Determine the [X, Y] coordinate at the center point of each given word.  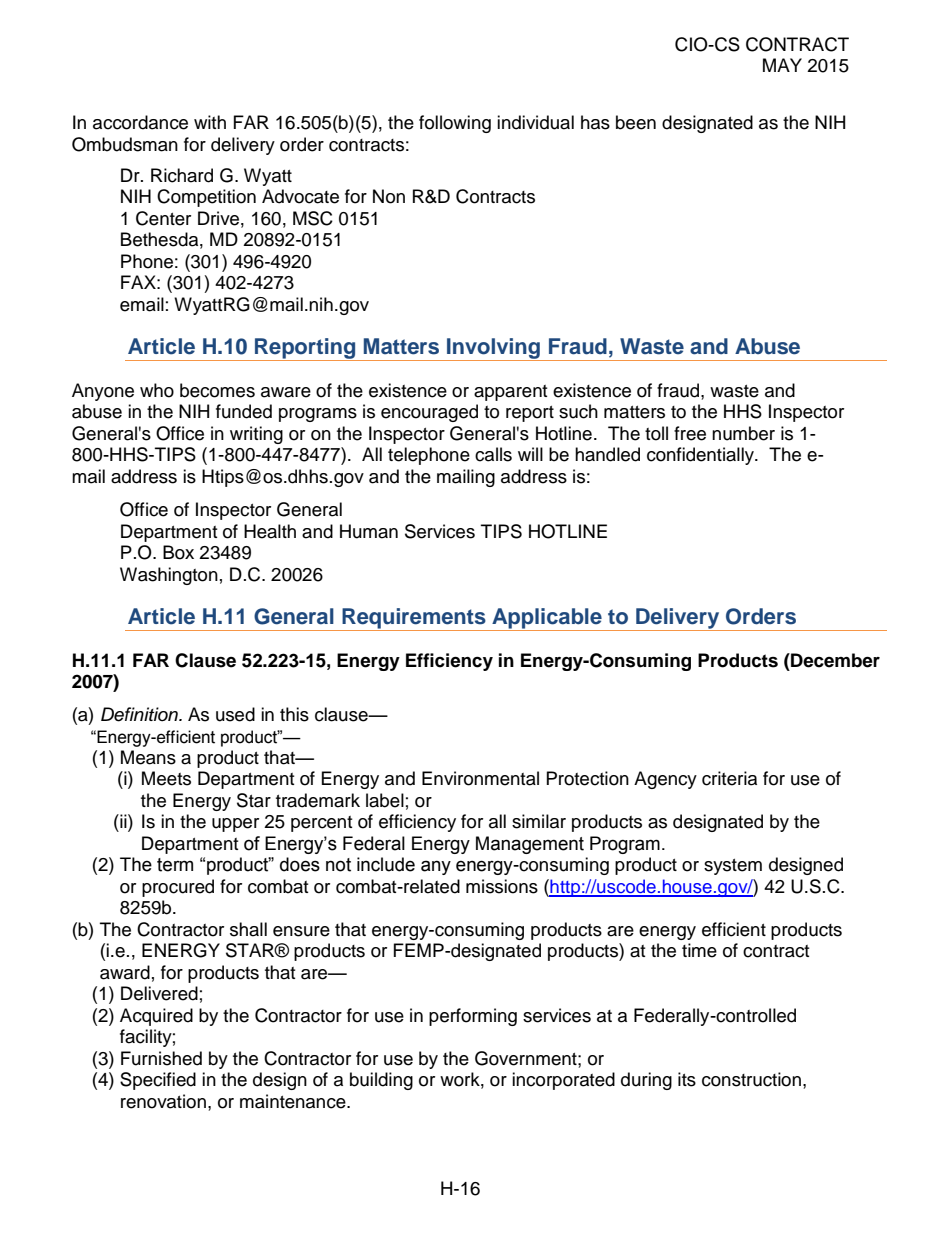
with [210, 122]
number [743, 433]
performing [473, 1017]
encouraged [429, 413]
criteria [729, 778]
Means [148, 757]
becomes [217, 390]
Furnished [161, 1058]
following [455, 124]
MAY [782, 65]
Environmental [480, 778]
